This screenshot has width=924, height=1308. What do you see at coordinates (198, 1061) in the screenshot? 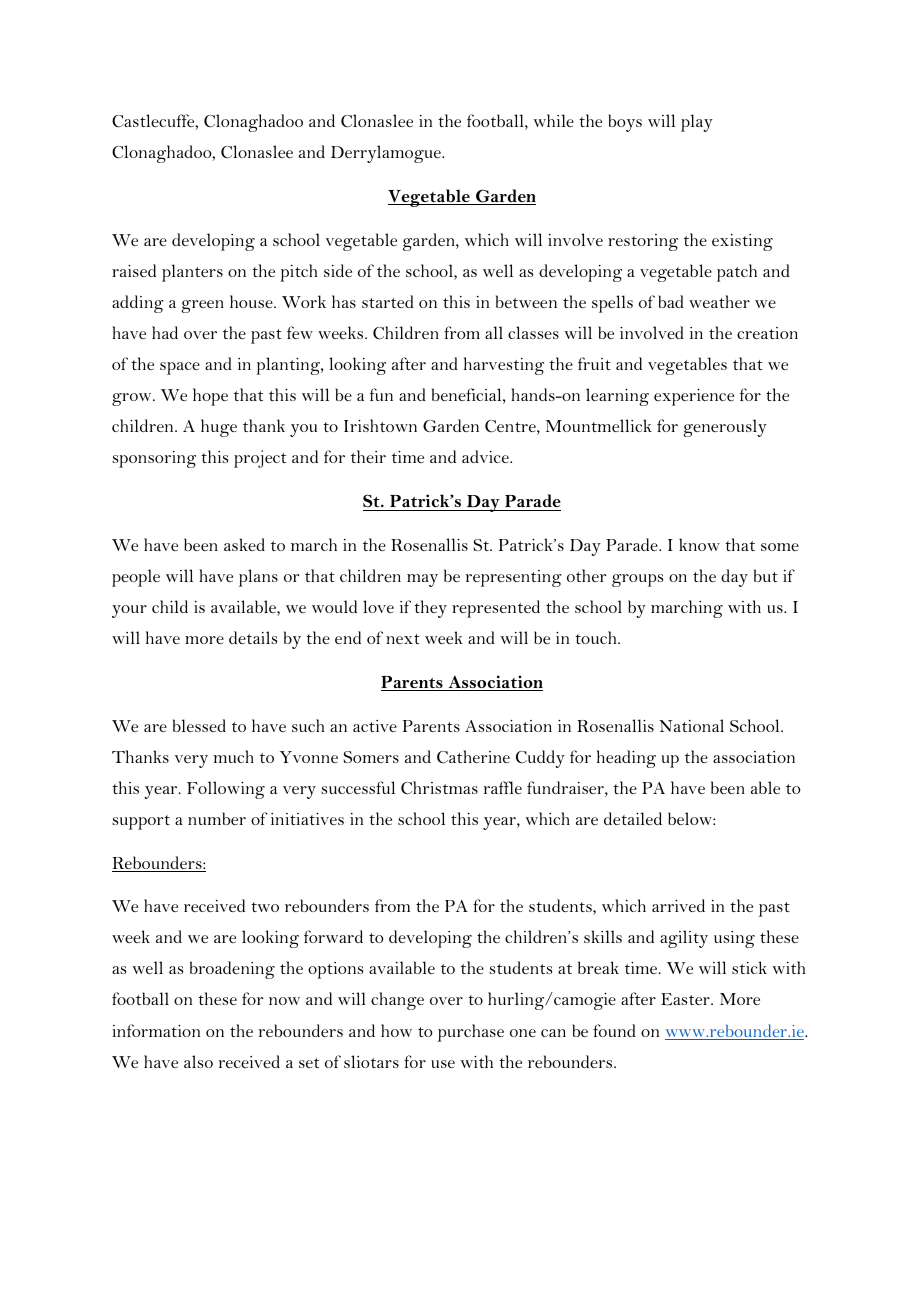
I see `also` at bounding box center [198, 1061].
